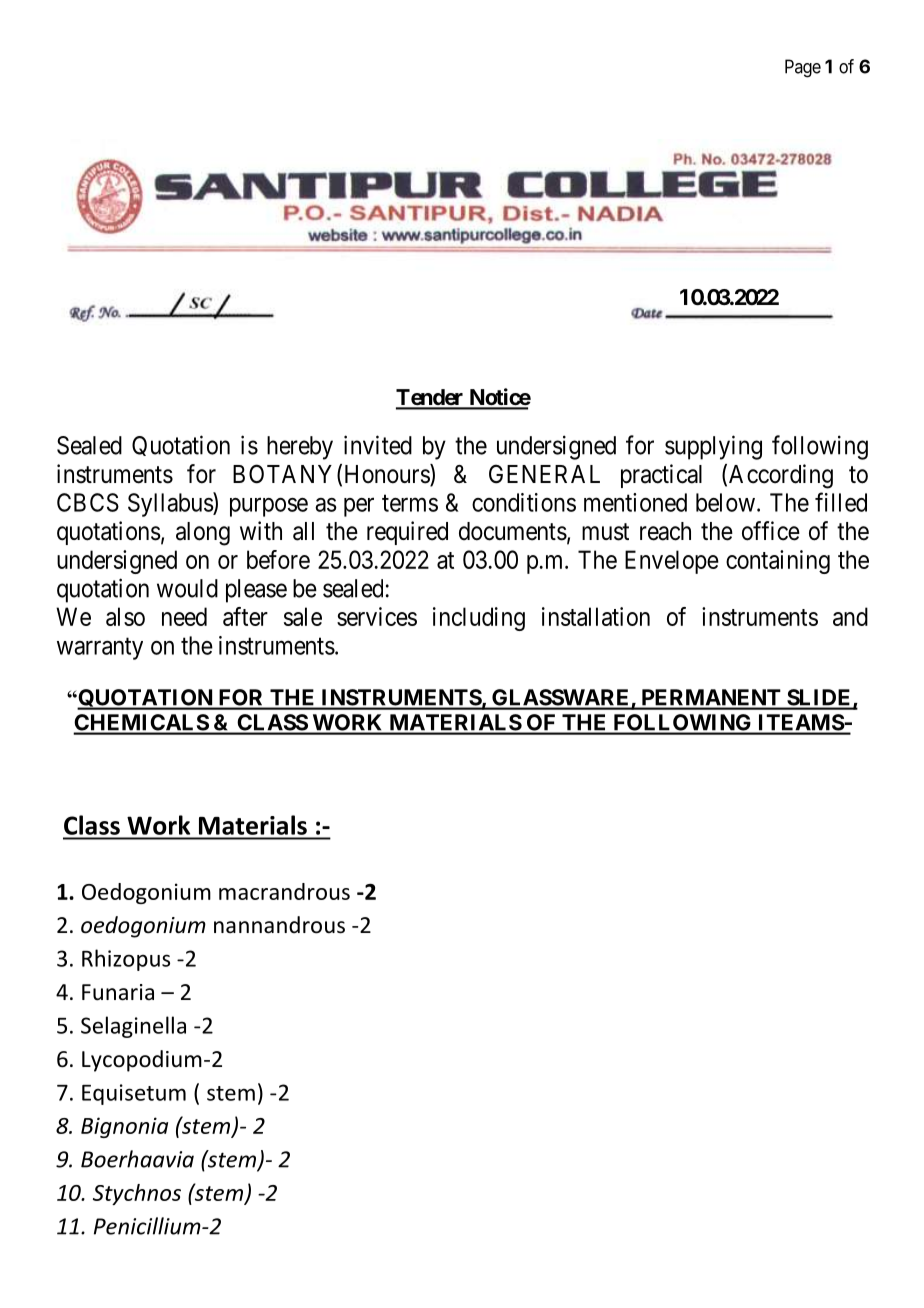  I want to click on invited, so click(378, 445).
